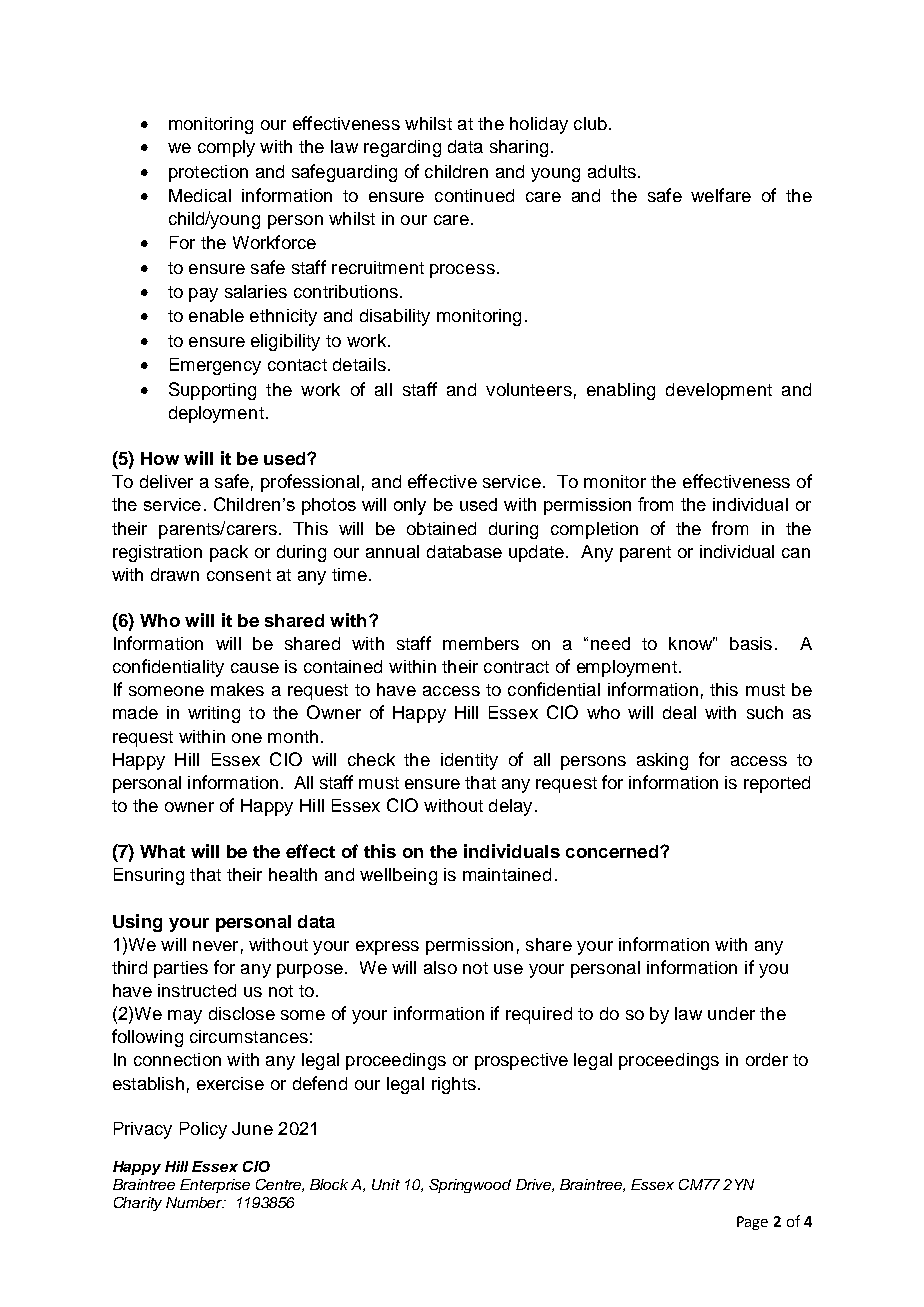 This image has width=924, height=1307. What do you see at coordinates (474, 195) in the image?
I see `continued` at bounding box center [474, 195].
